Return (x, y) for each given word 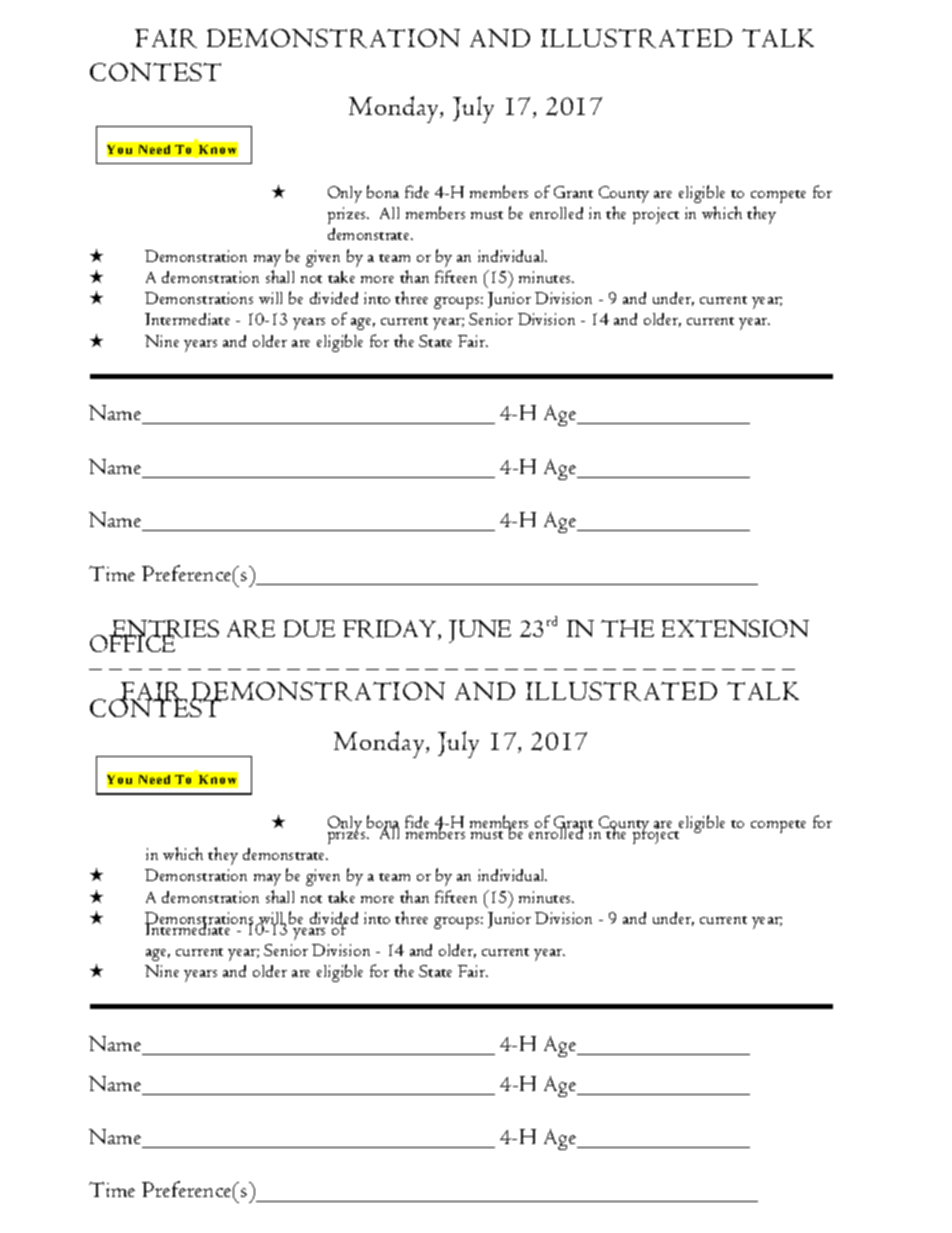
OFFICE (134, 642)
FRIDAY (391, 630)
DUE (309, 628)
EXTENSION (735, 628)
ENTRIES (164, 630)
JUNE (480, 631)
